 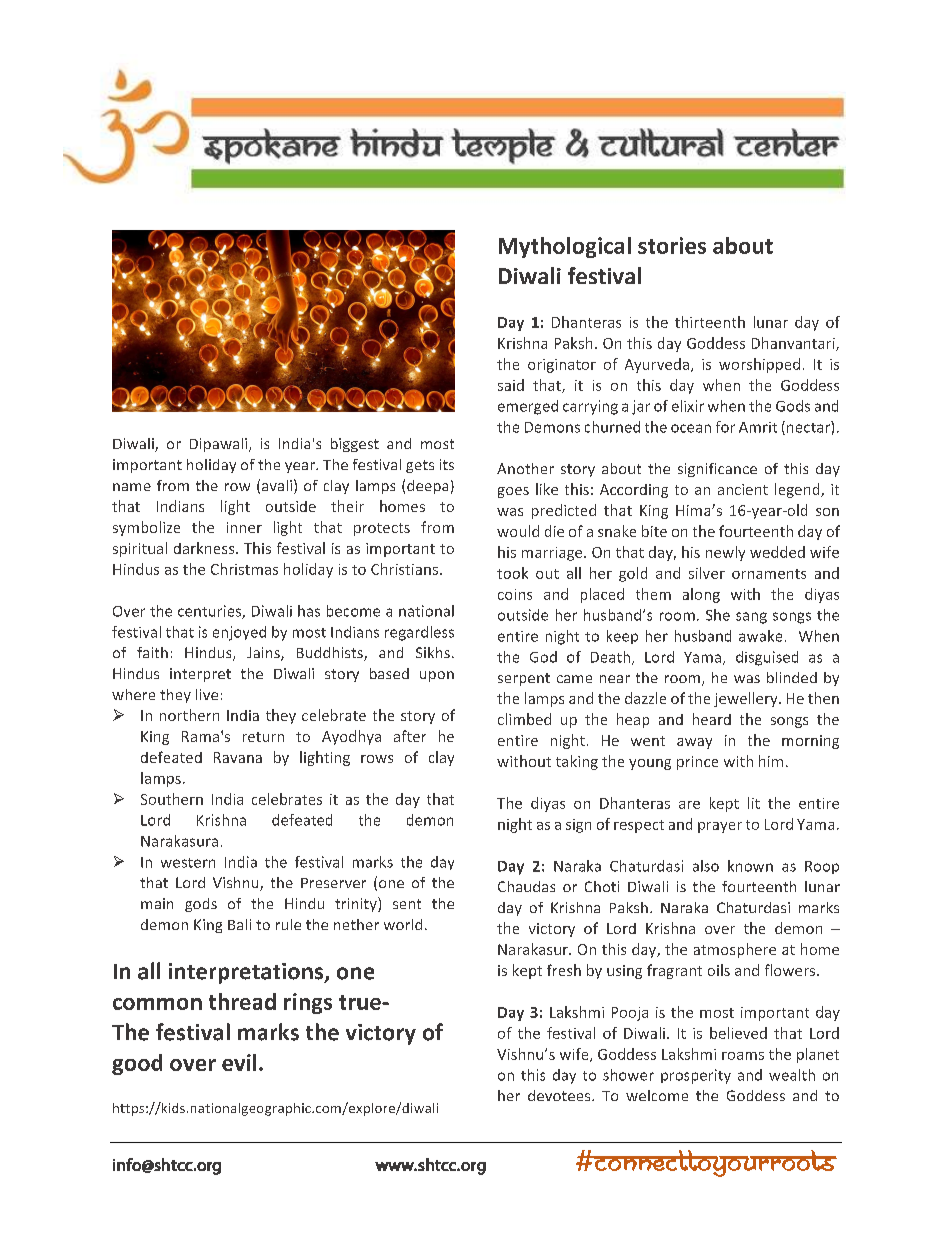 What do you see at coordinates (754, 803) in the page?
I see `lit` at bounding box center [754, 803].
